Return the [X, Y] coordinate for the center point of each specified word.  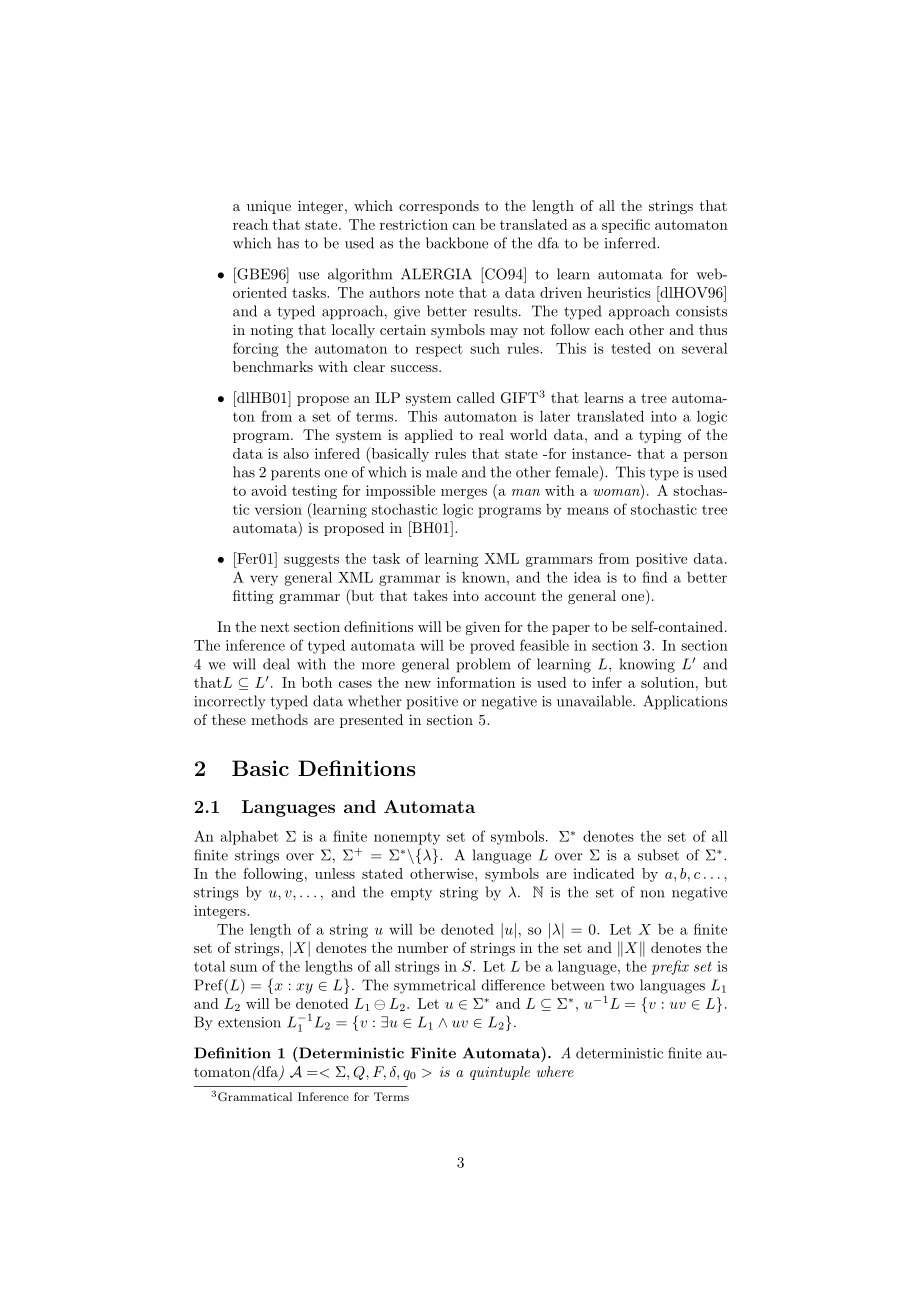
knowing [647, 665]
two [622, 986]
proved [492, 647]
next [275, 627]
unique [269, 207]
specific [626, 226]
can [464, 226]
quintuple [500, 1073]
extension [249, 1022]
